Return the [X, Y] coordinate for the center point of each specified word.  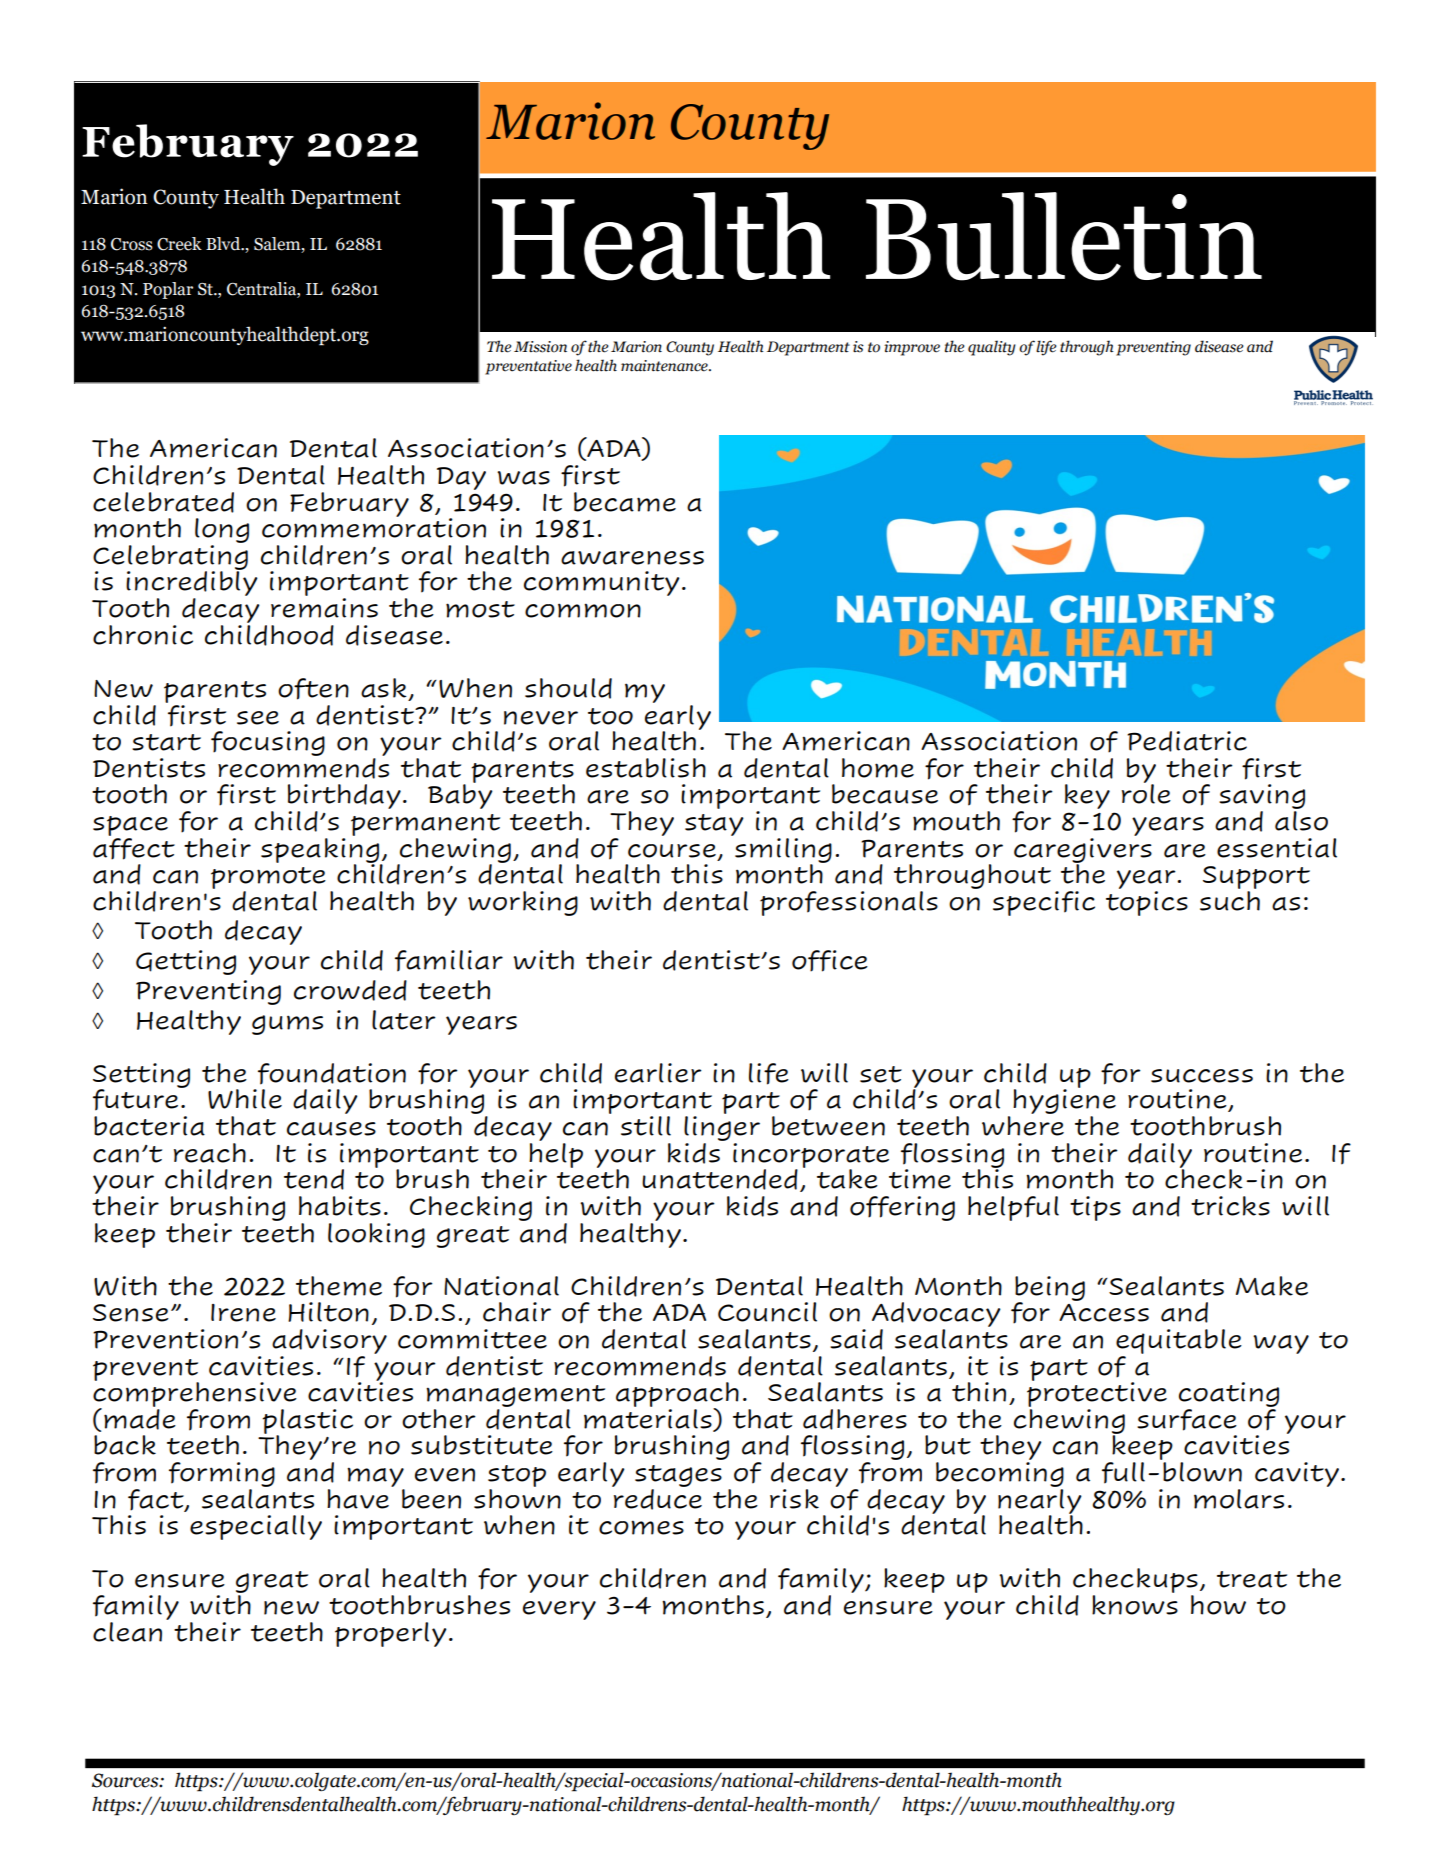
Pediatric [1187, 741]
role [1146, 793]
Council [767, 1312]
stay [714, 825]
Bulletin [1064, 236]
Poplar [168, 290]
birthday [344, 798]
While [245, 1099]
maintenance [665, 366]
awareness [632, 558]
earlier [658, 1073]
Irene [243, 1313]
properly [391, 1634]
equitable [1179, 1341]
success [1202, 1076]
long [222, 530]
